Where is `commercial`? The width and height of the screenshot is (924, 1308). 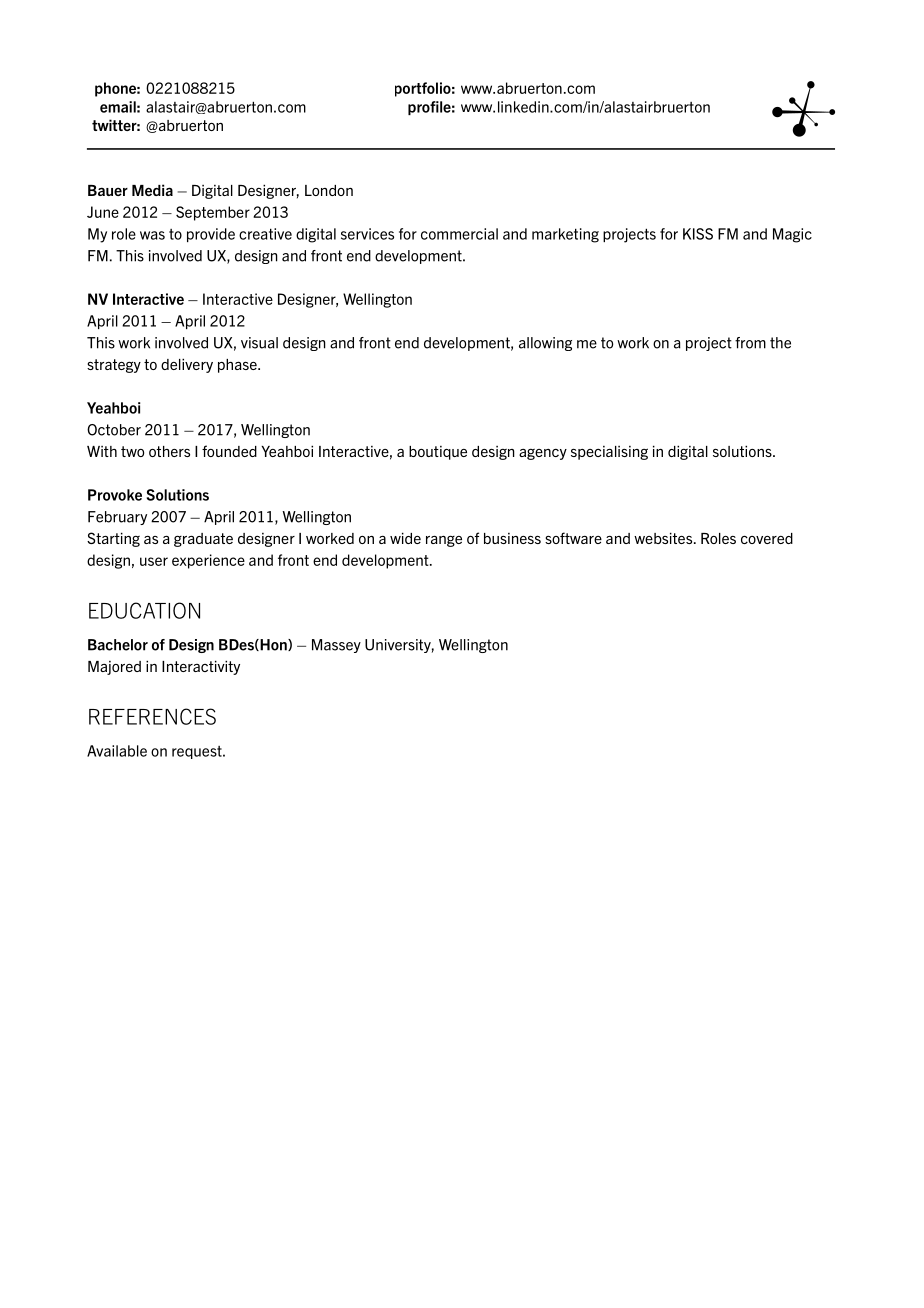 commercial is located at coordinates (459, 234).
